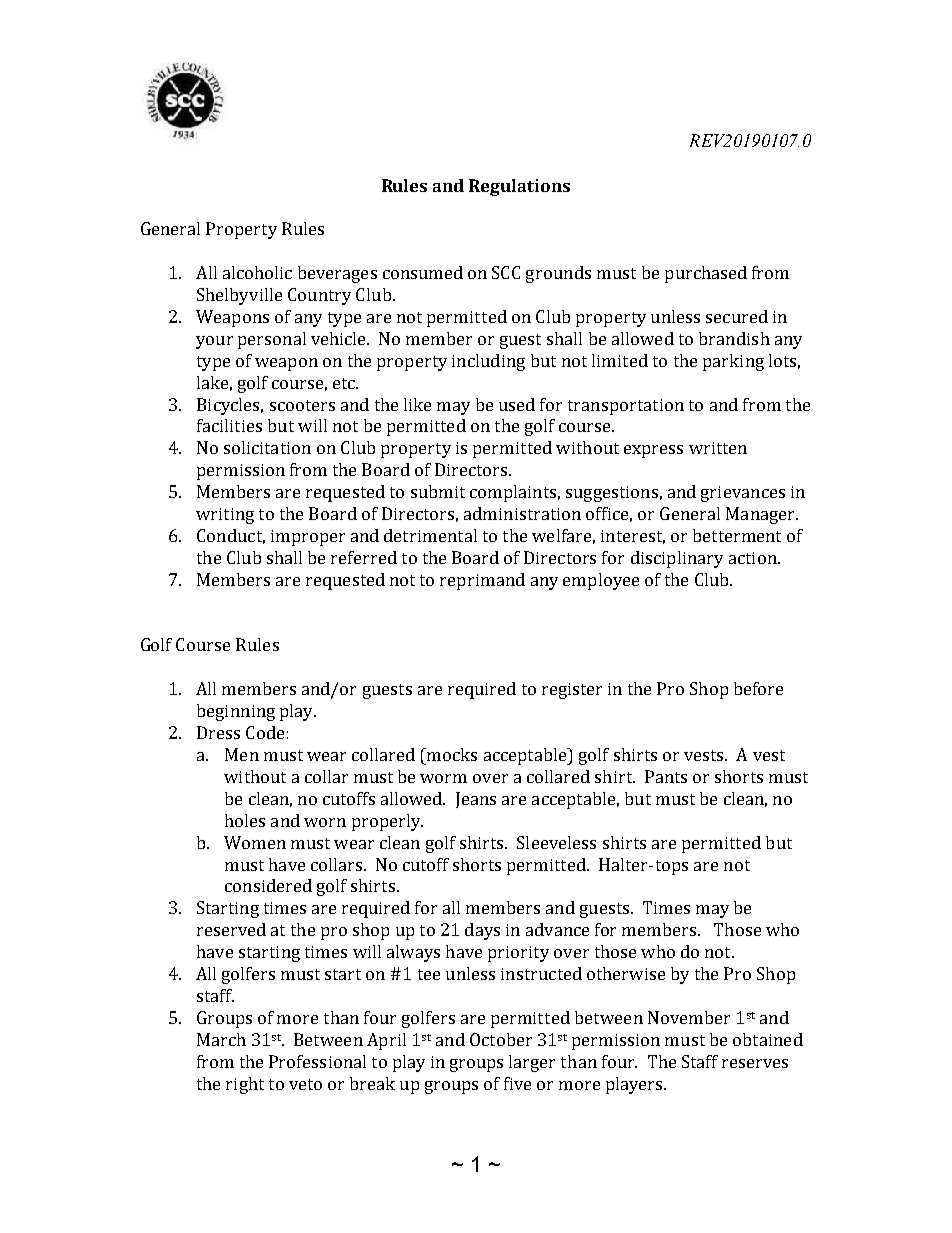 This screenshot has height=1233, width=952. I want to click on before, so click(758, 688).
